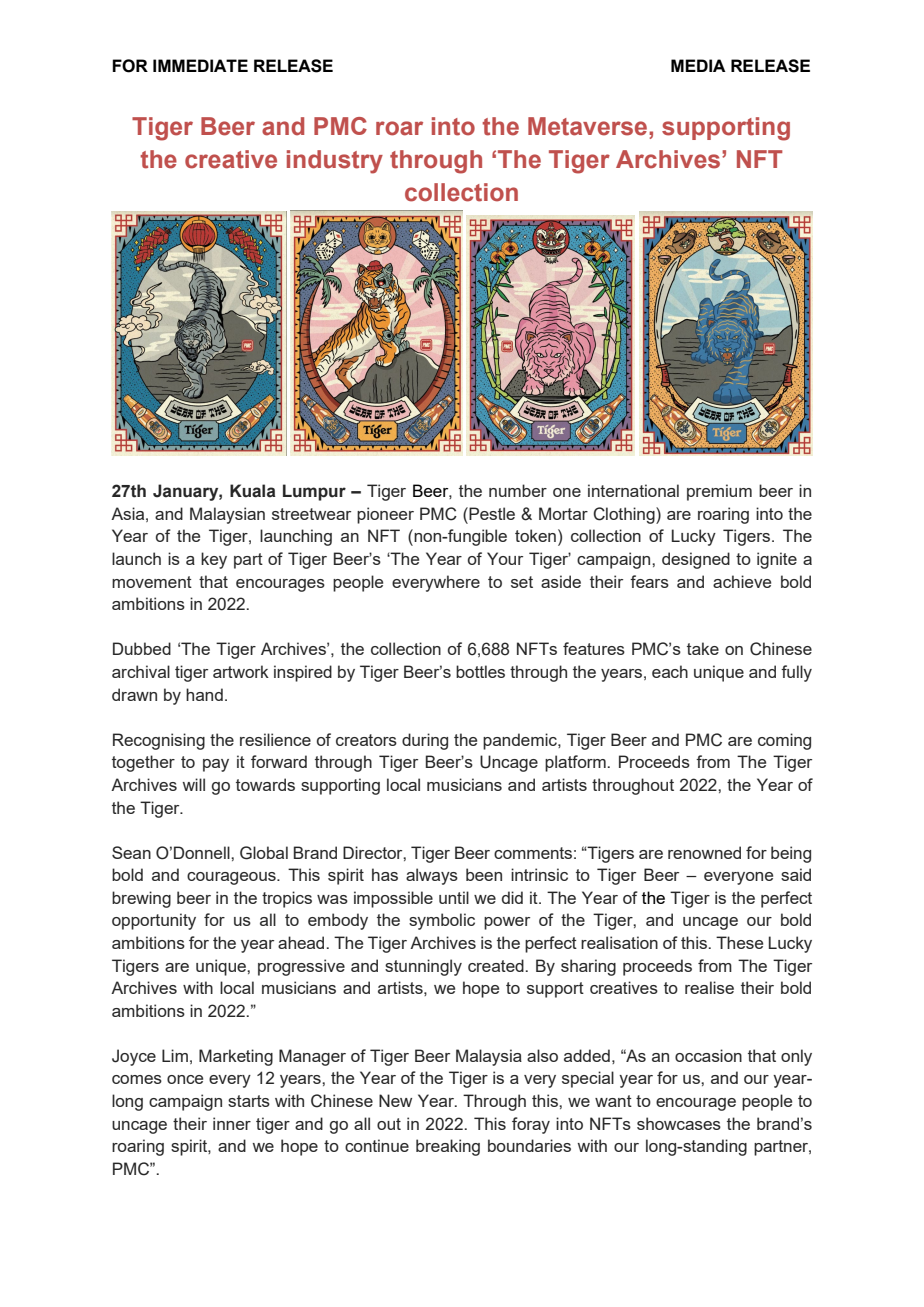 Image resolution: width=924 pixels, height=1307 pixels. What do you see at coordinates (679, 1123) in the screenshot?
I see `showcases` at bounding box center [679, 1123].
